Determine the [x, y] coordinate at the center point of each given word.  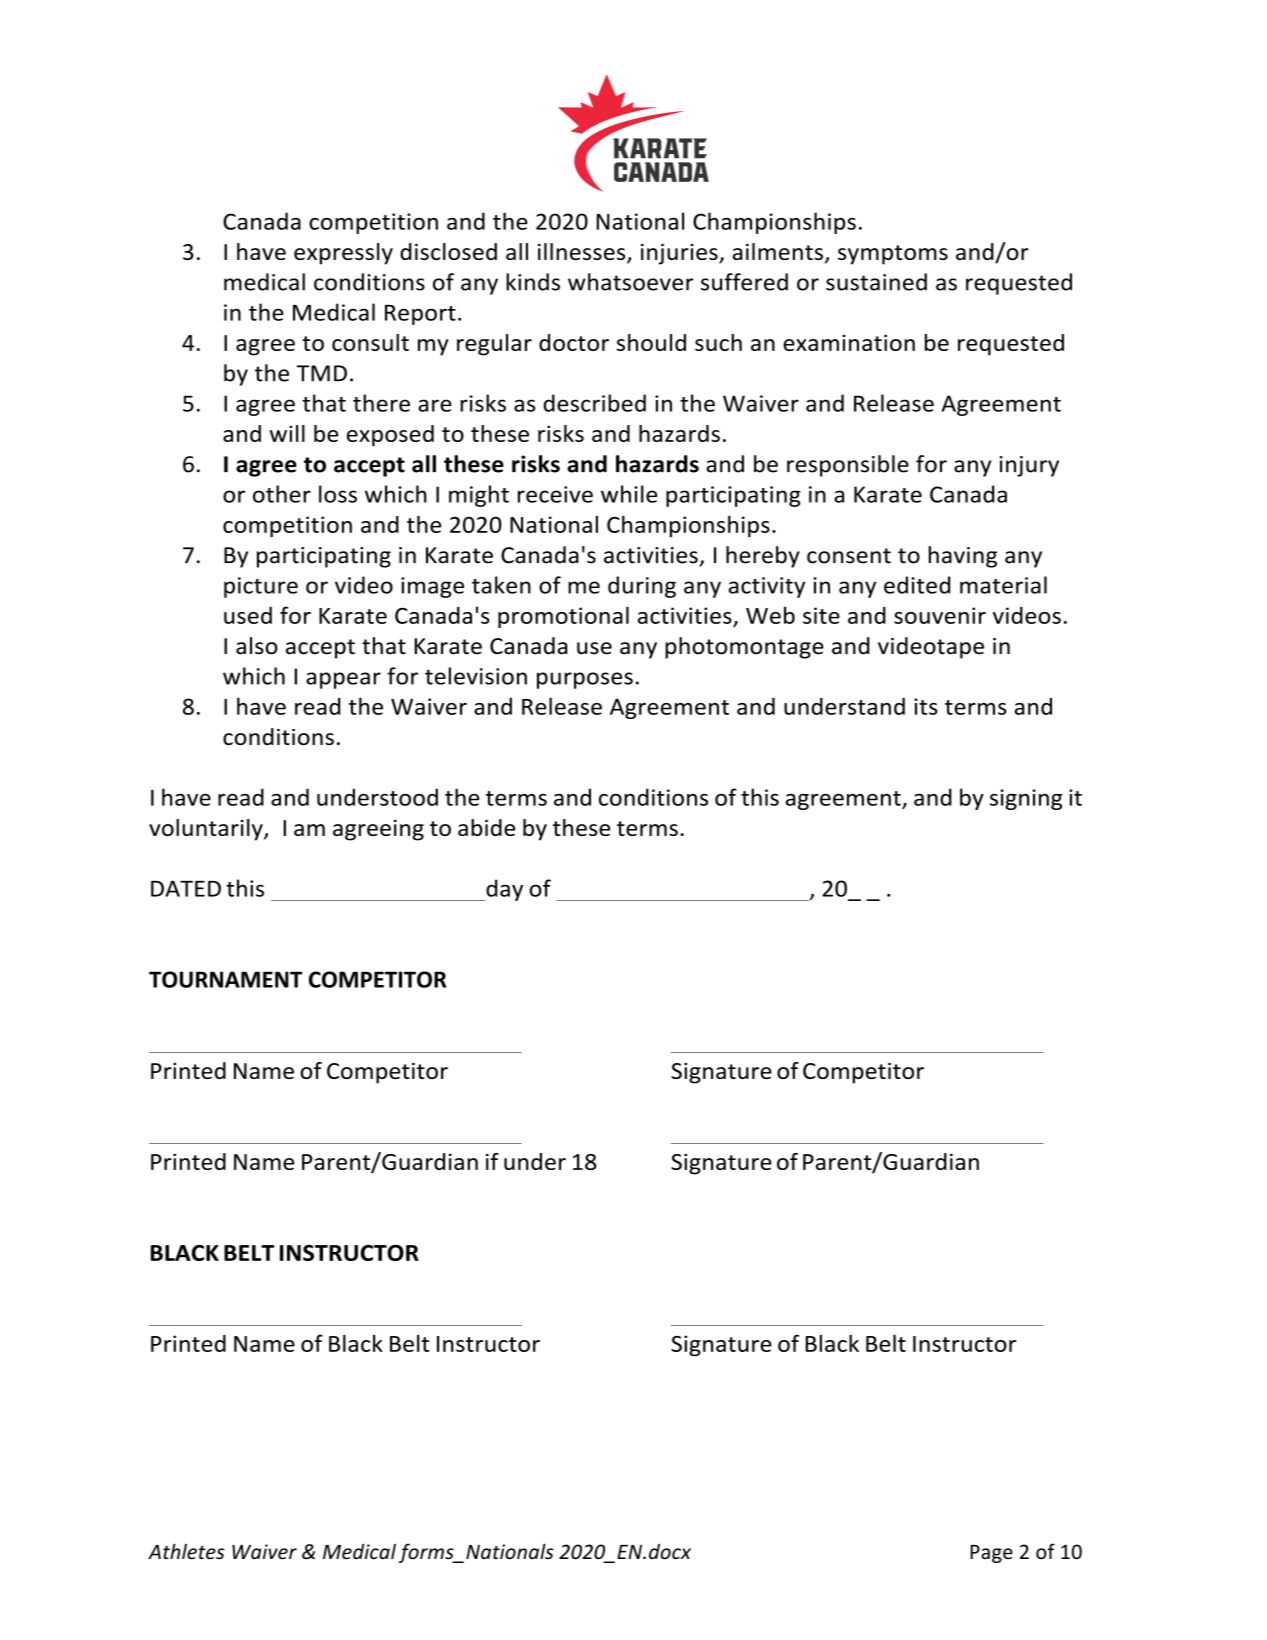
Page [991, 1554]
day [503, 890]
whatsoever [630, 282]
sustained [876, 282]
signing [1026, 799]
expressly [343, 254]
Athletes [186, 1551]
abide [486, 827]
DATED [186, 888]
